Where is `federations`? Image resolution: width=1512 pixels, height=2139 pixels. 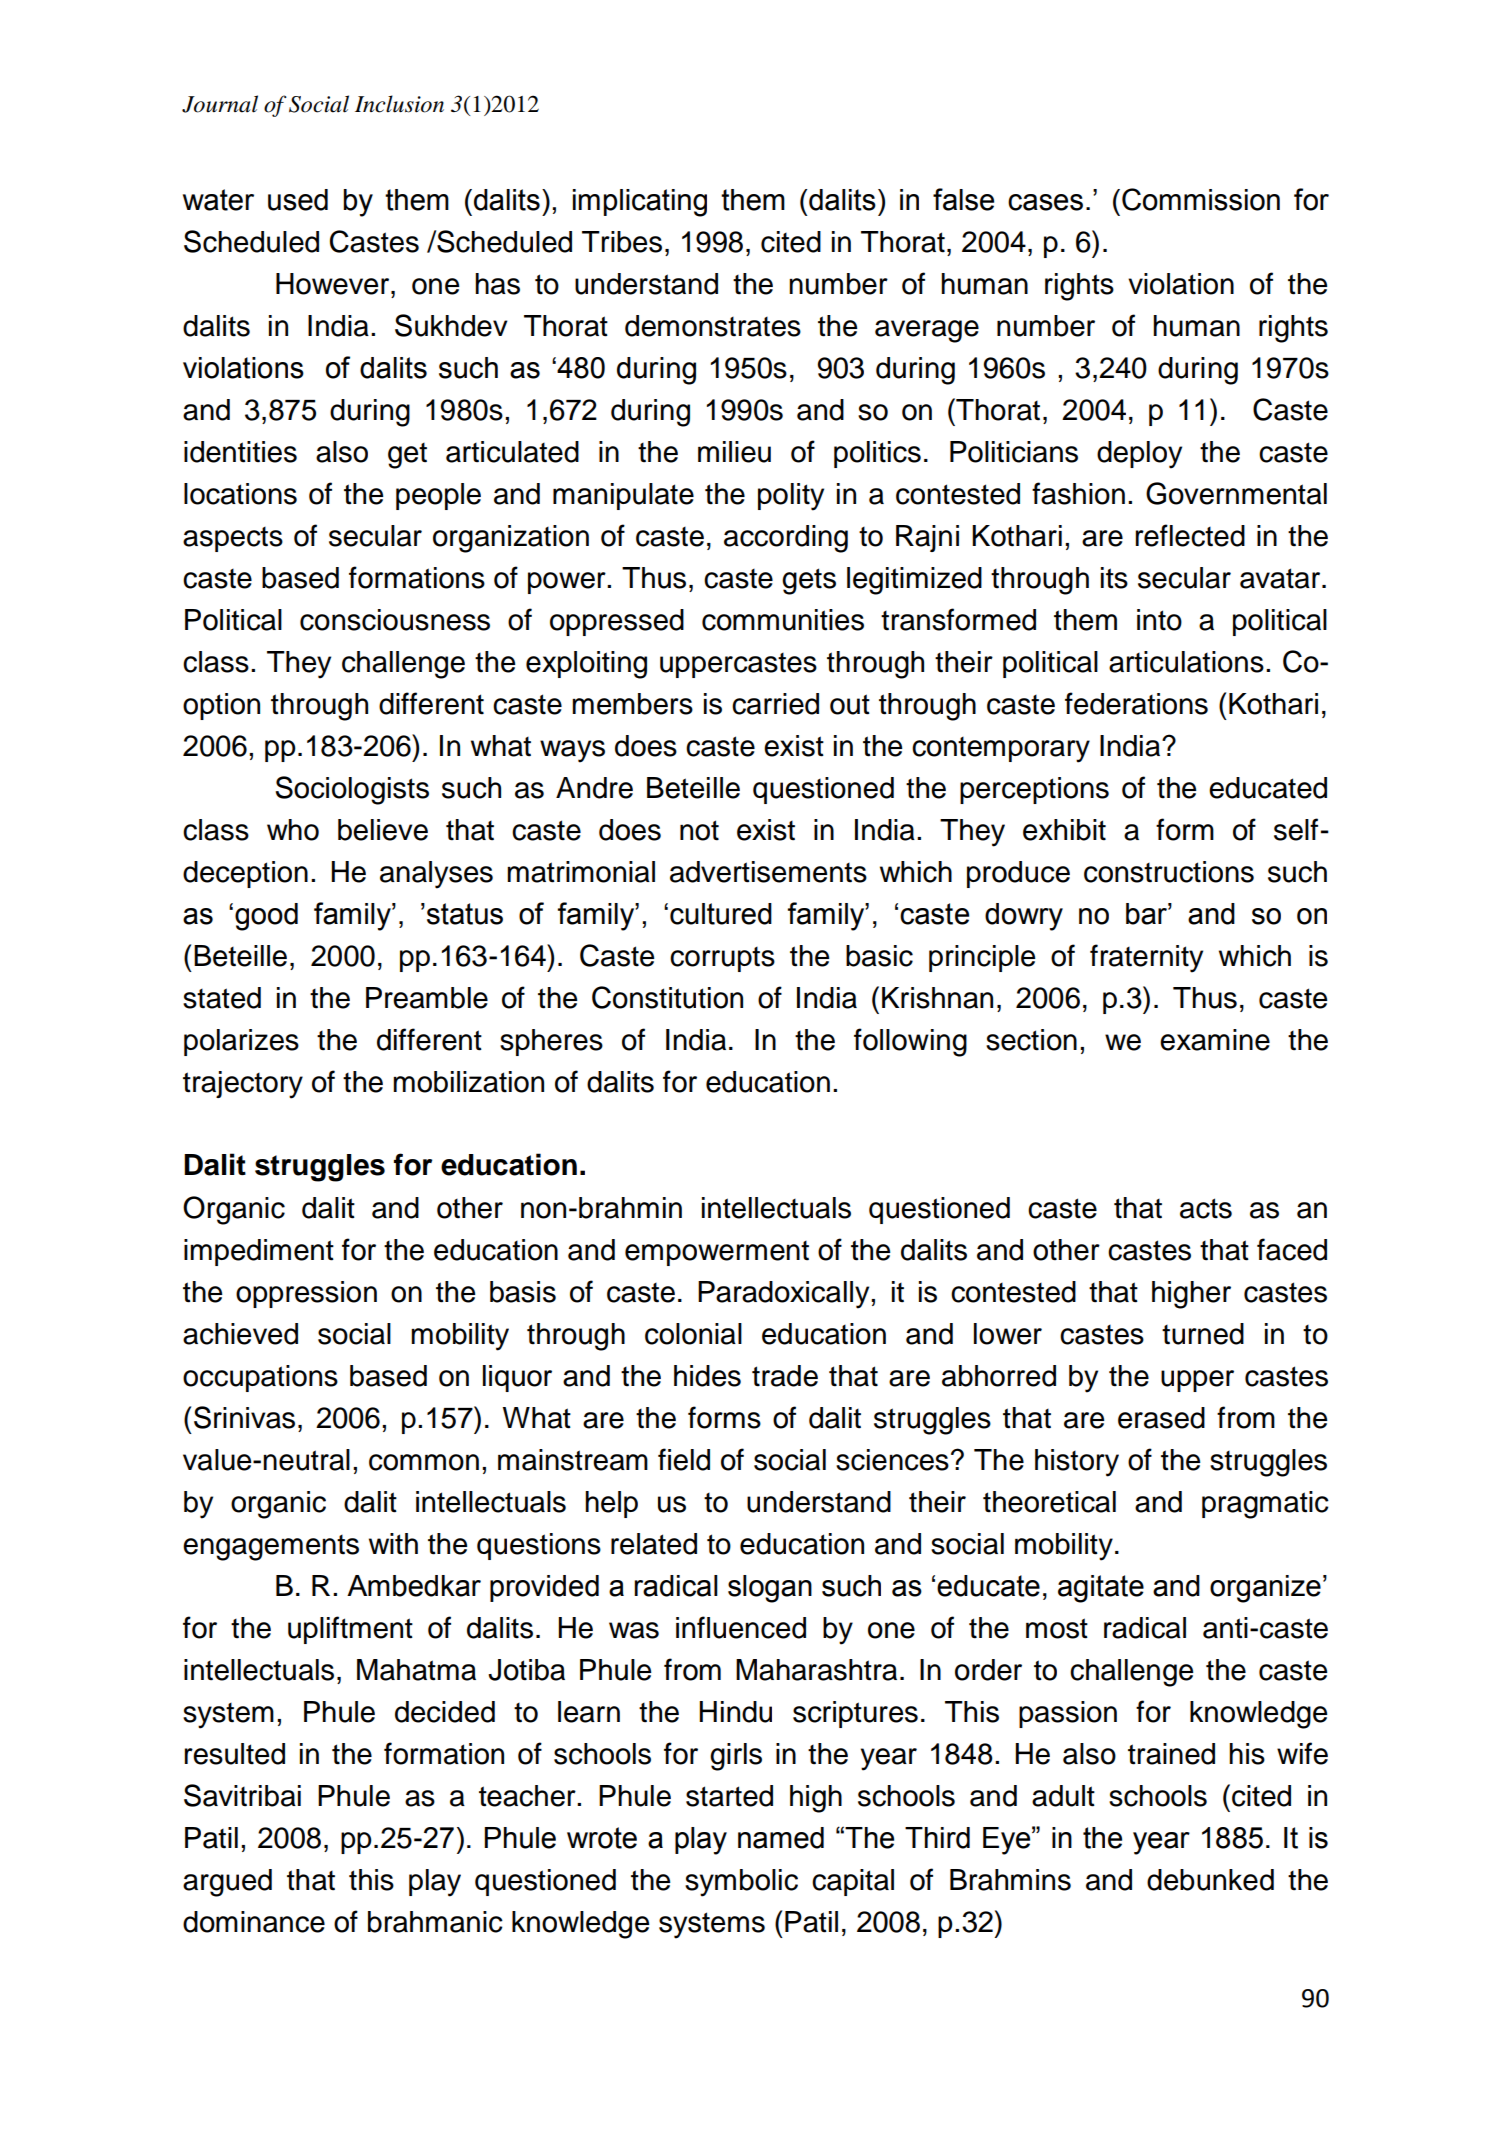 federations is located at coordinates (1136, 703).
